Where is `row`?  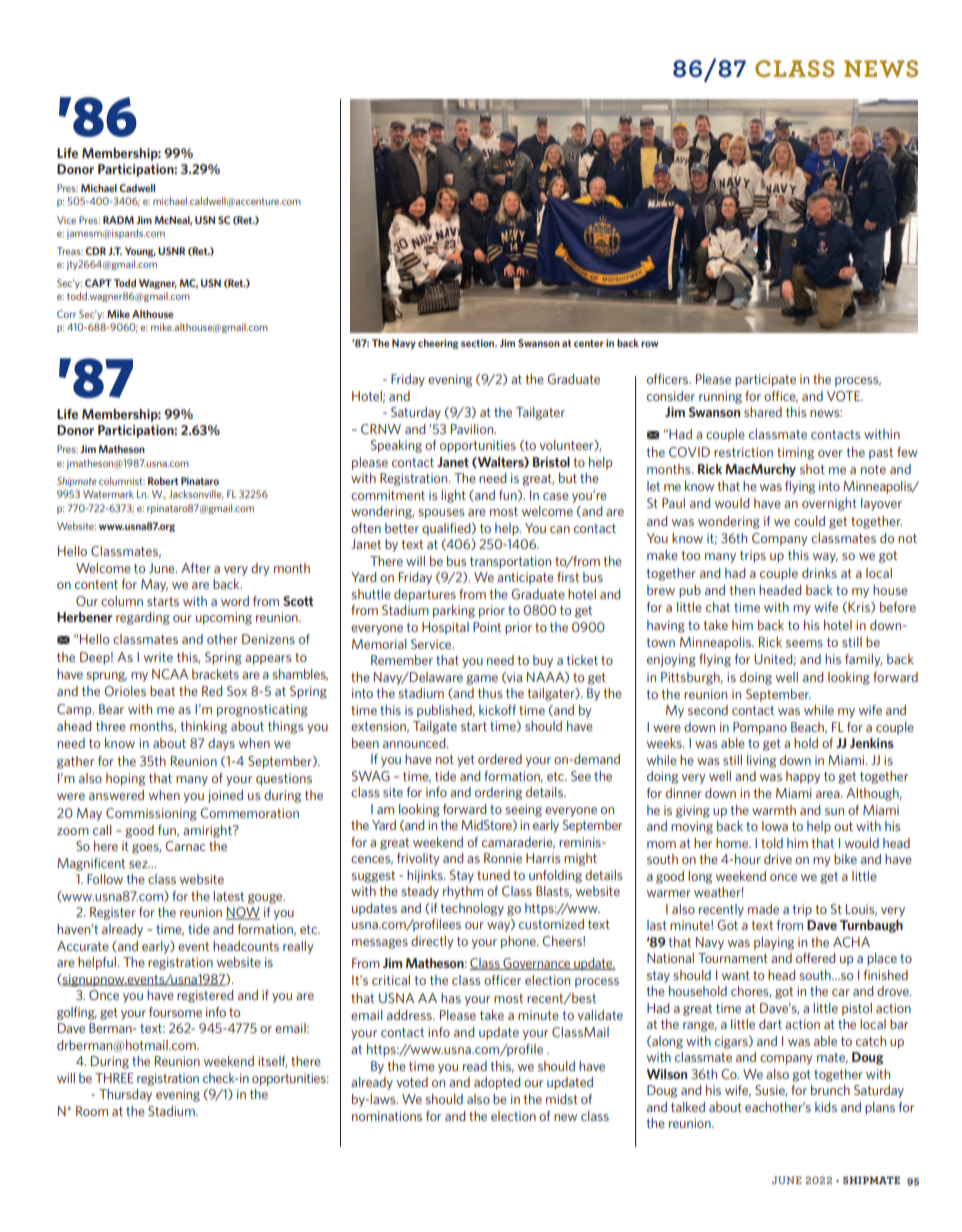 row is located at coordinates (650, 344).
